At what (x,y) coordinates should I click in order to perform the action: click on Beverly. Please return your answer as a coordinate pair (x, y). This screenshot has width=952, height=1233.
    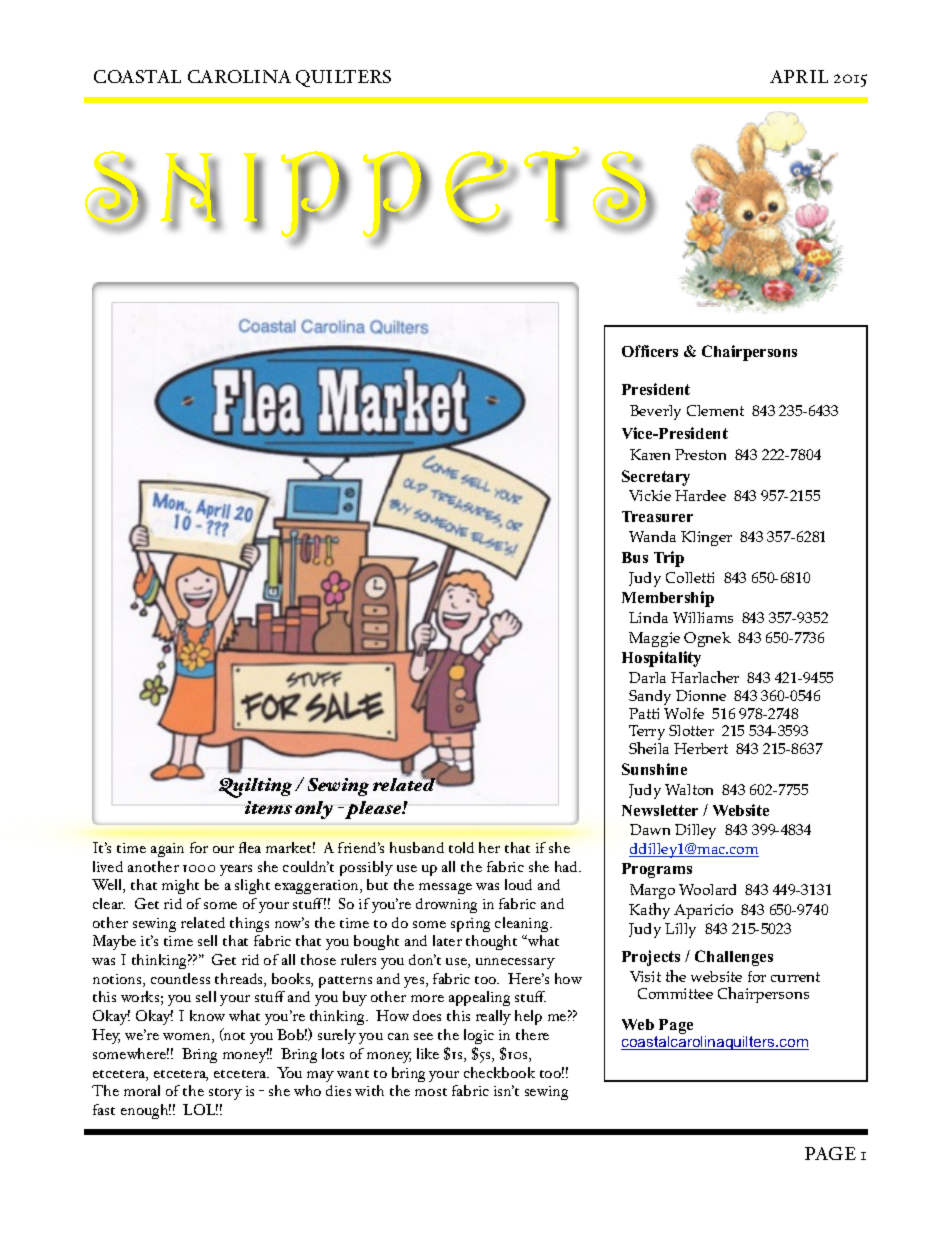
    Looking at the image, I should click on (655, 412).
